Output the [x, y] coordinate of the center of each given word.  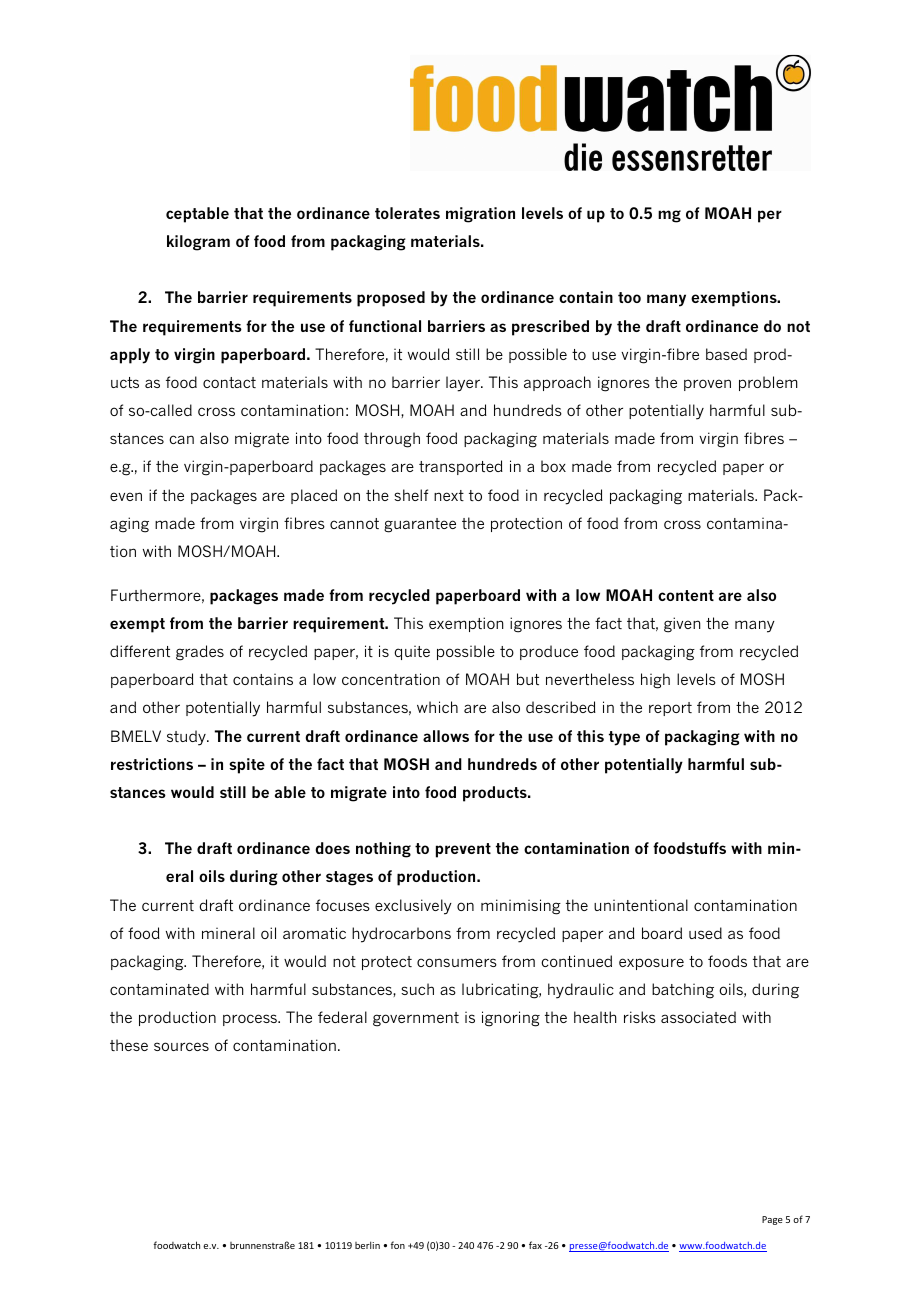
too [629, 297]
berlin [367, 1245]
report [670, 709]
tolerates [407, 213]
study [187, 738]
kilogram [198, 243]
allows [446, 736]
